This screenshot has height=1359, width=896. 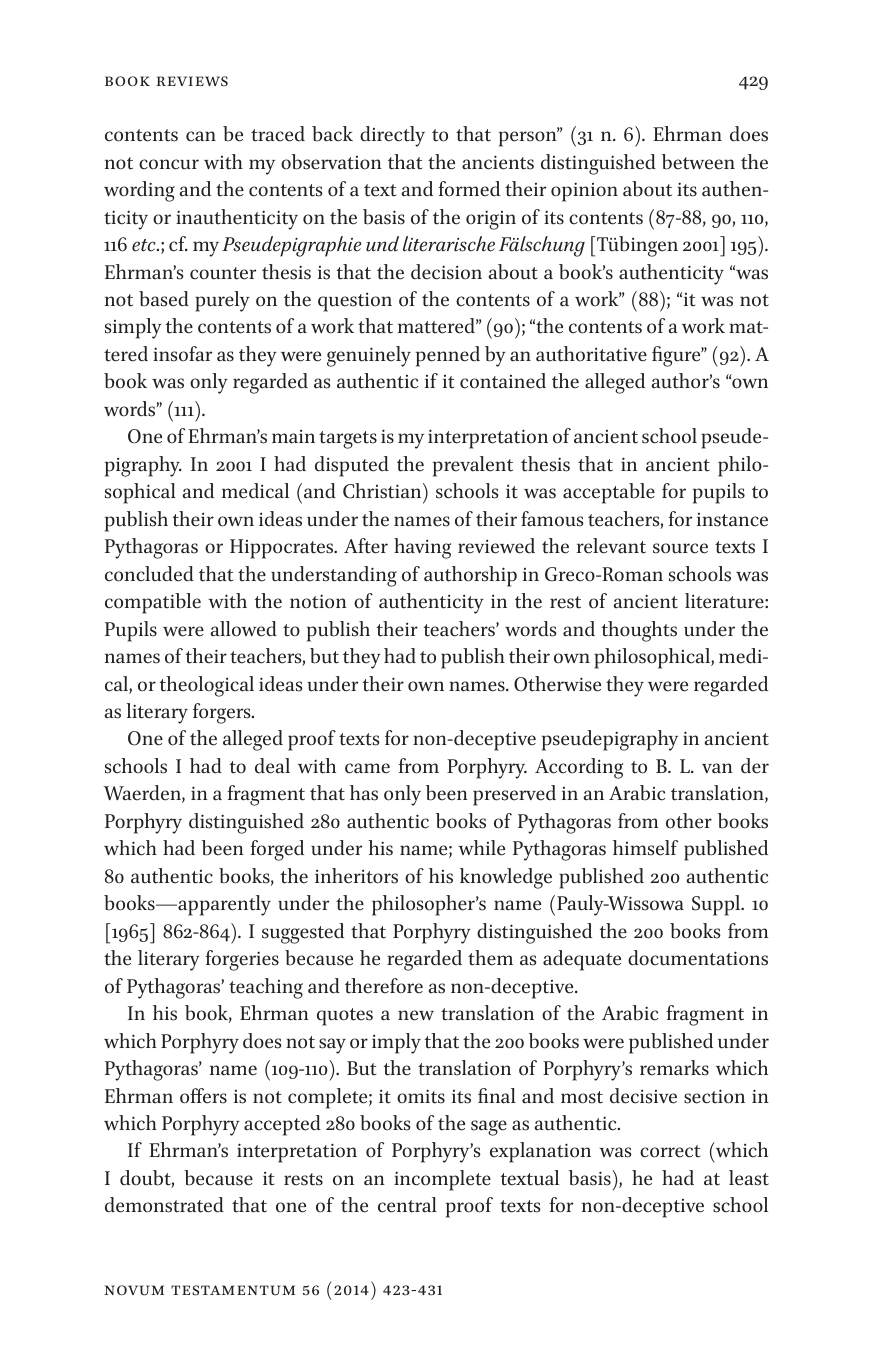 I want to click on central, so click(x=407, y=1205).
